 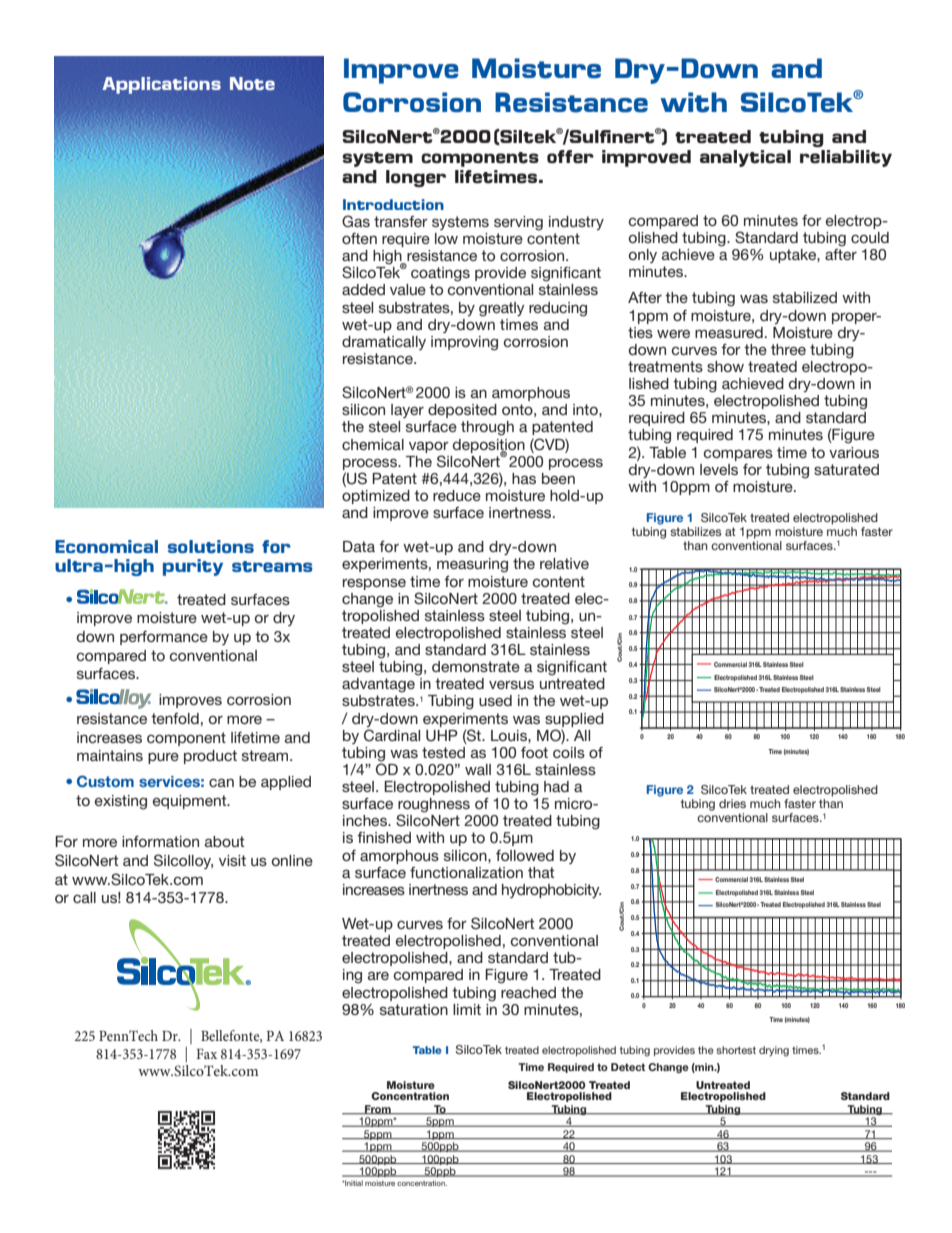 I want to click on offer, so click(x=570, y=156).
